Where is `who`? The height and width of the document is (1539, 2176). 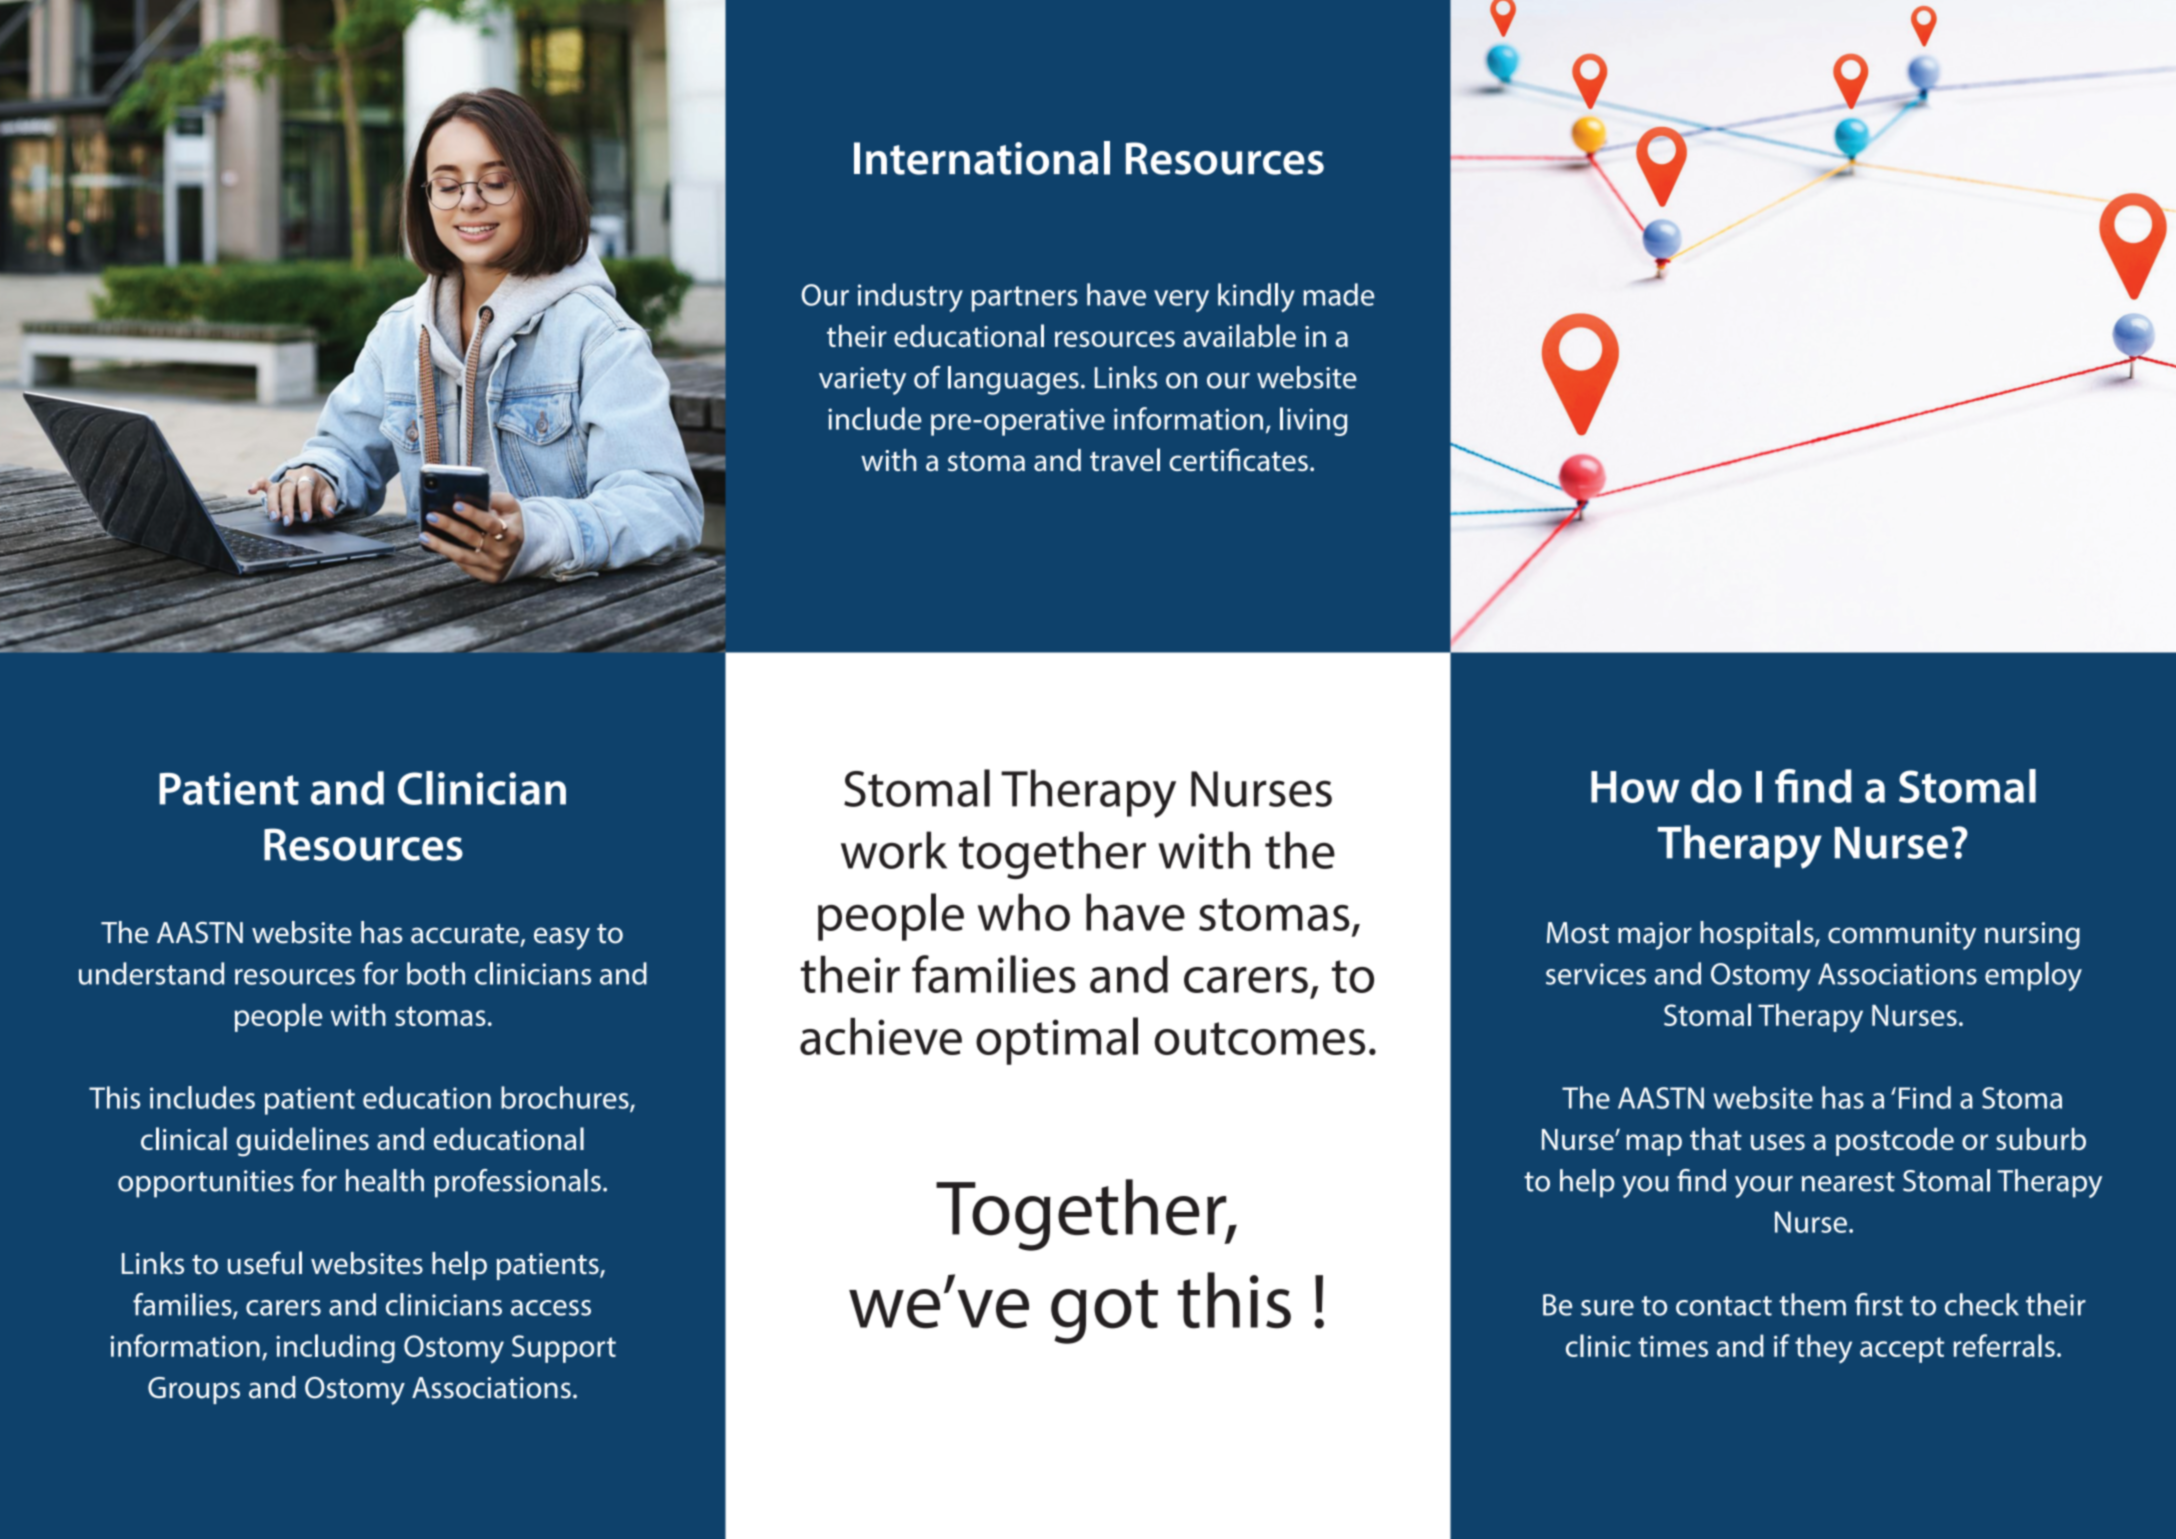 who is located at coordinates (1024, 912).
